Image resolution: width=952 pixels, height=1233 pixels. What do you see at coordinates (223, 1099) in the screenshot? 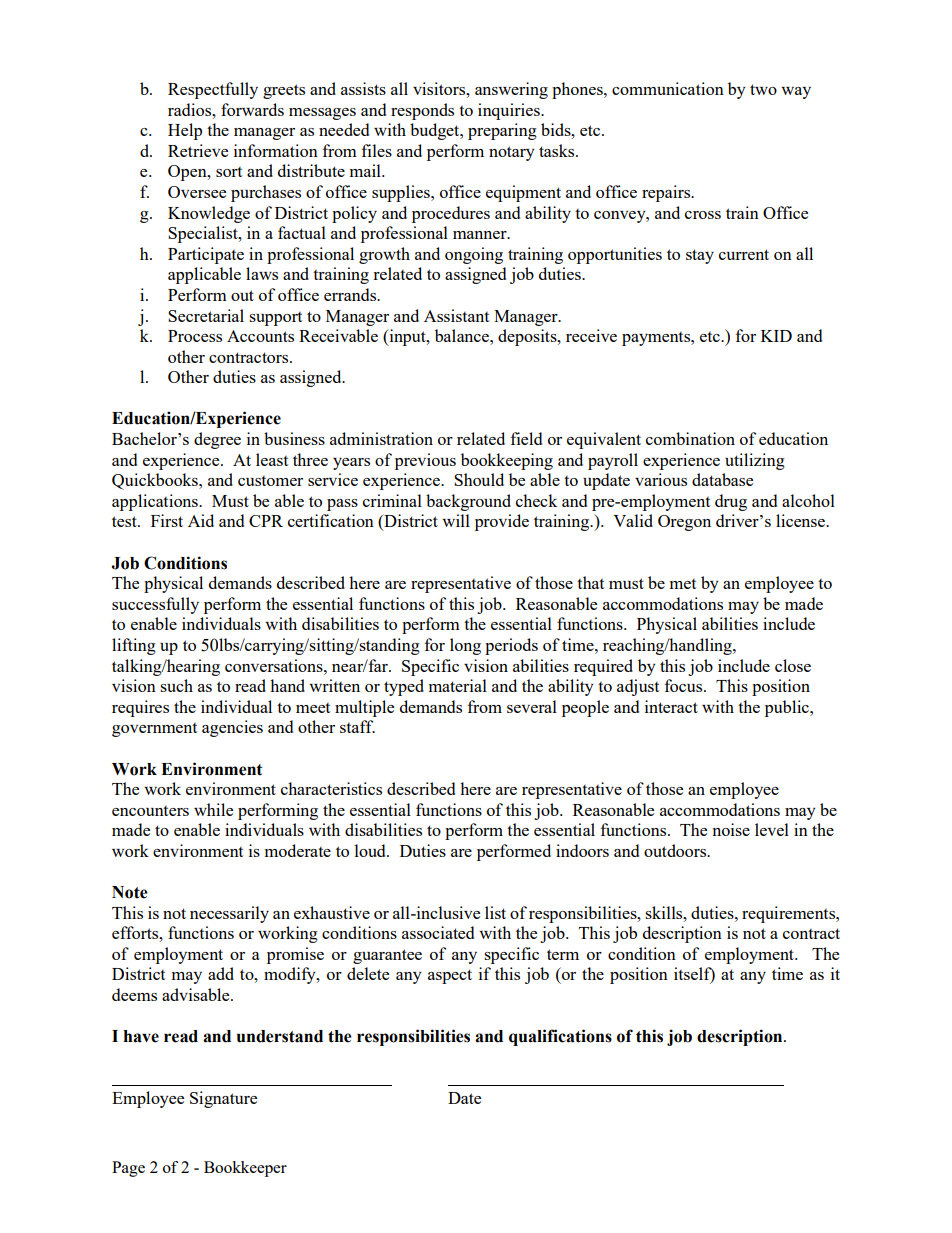
I see `Signature` at bounding box center [223, 1099].
